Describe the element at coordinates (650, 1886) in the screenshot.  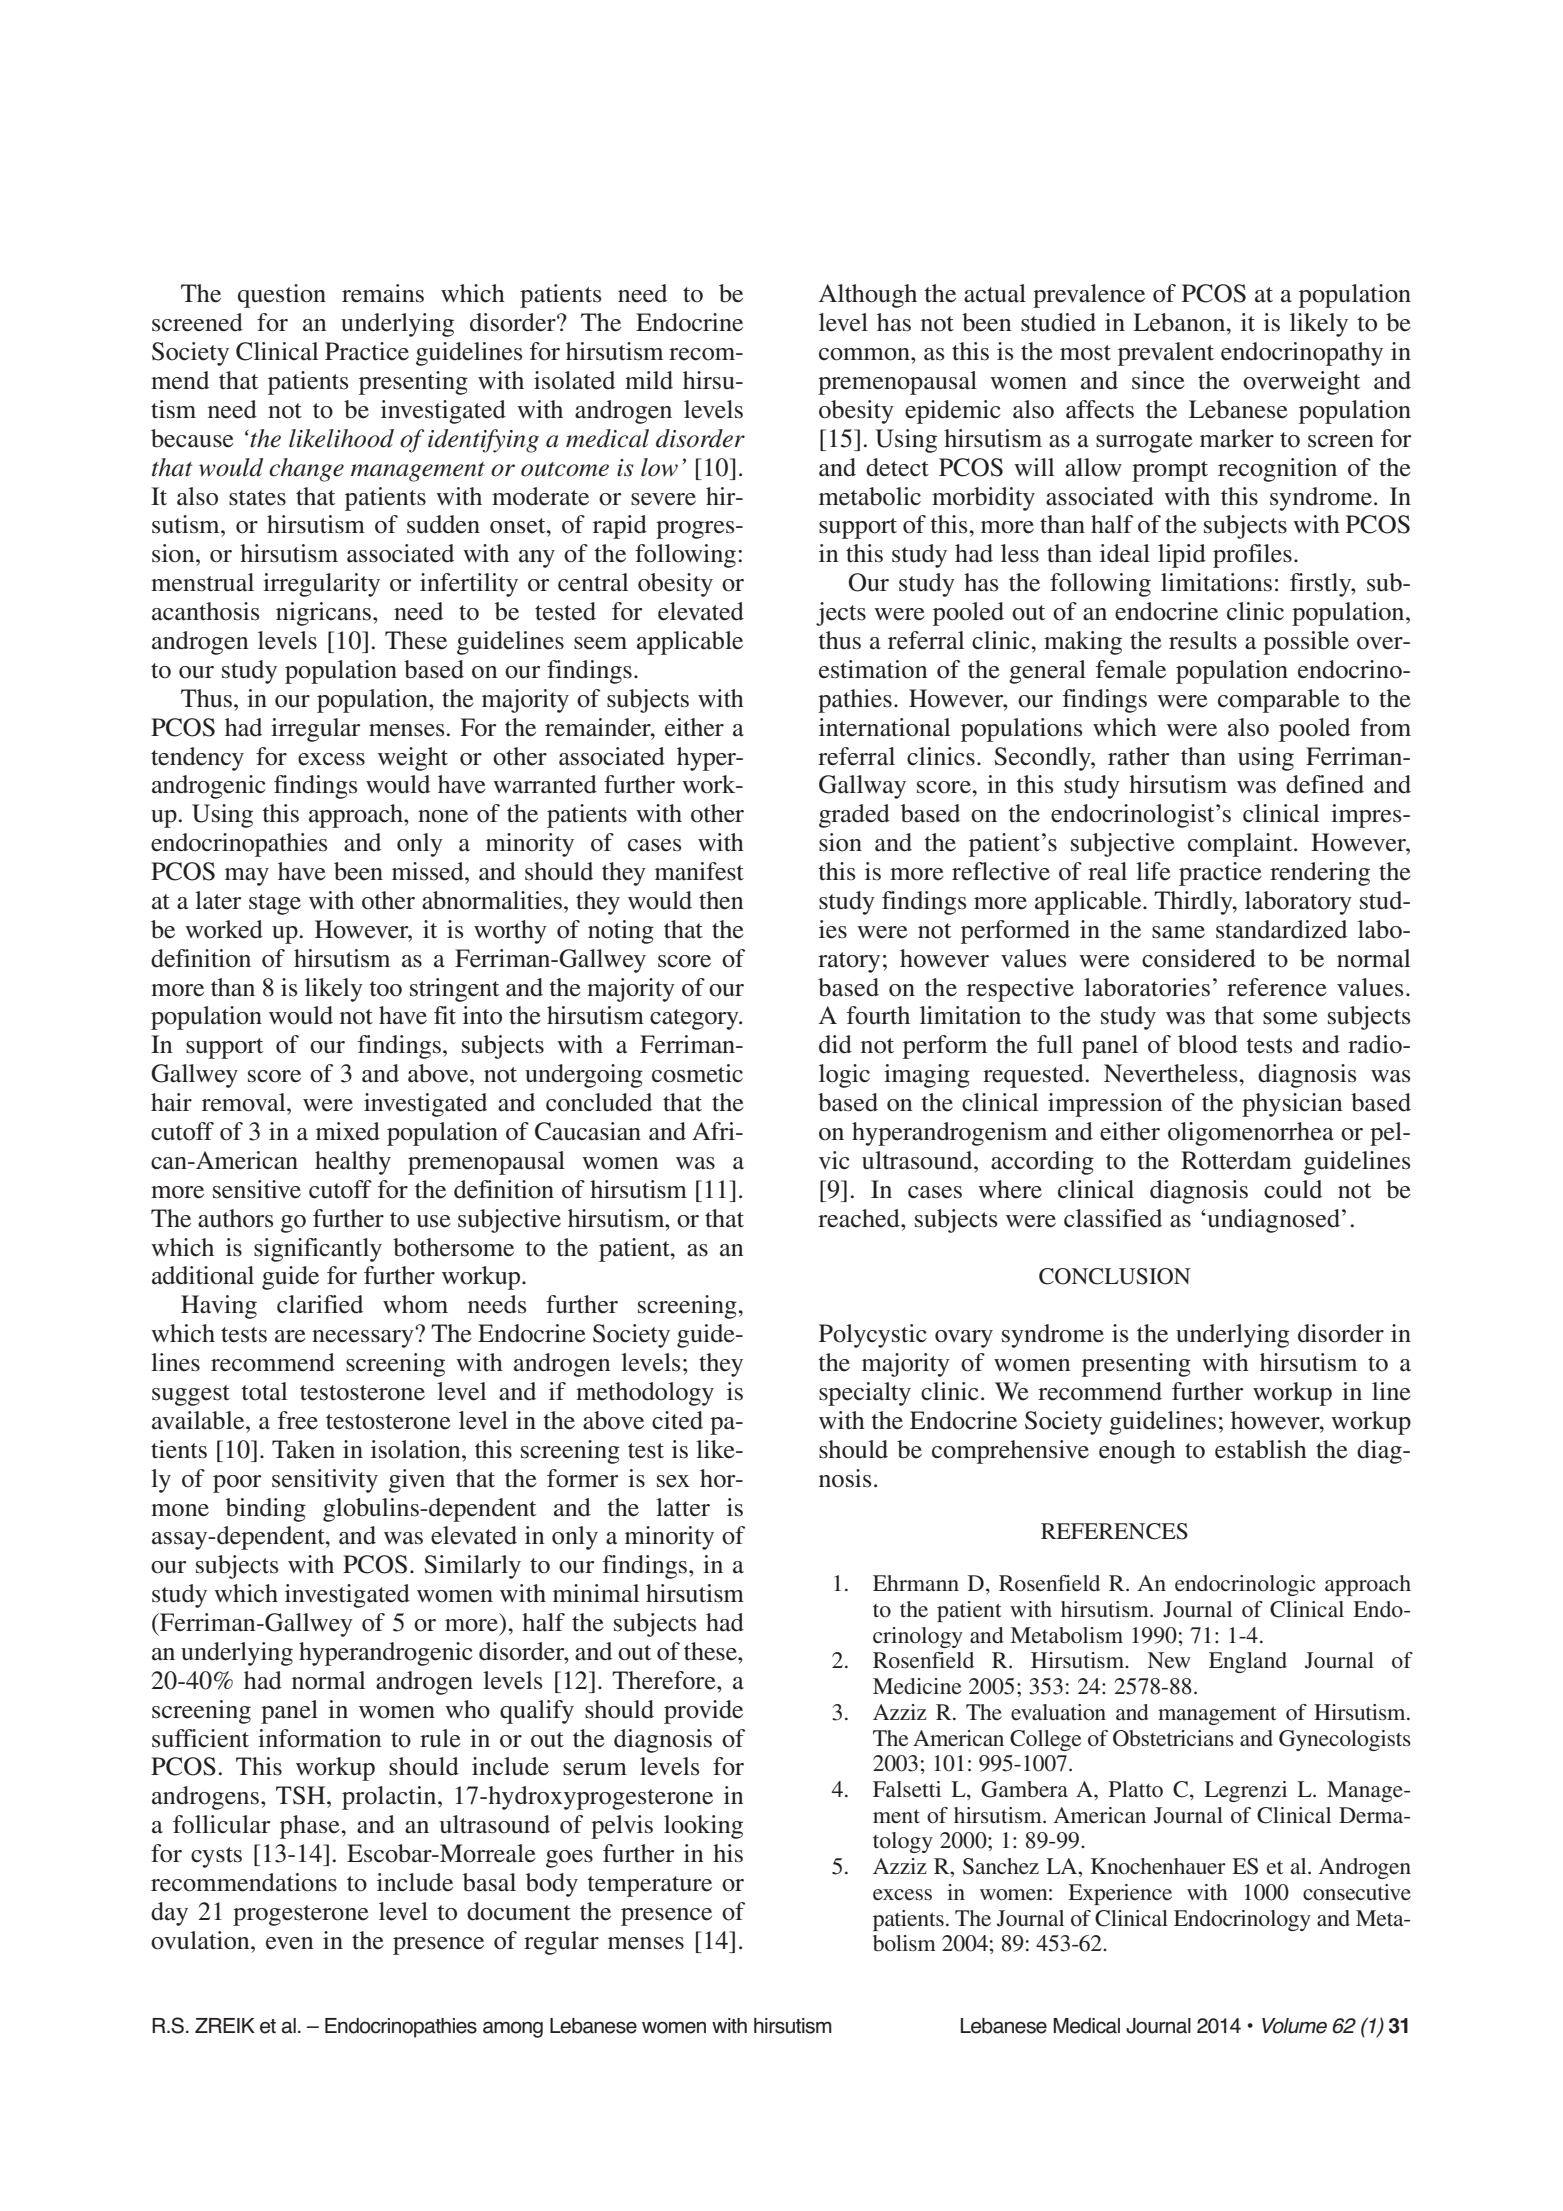
I see `temperature` at that location.
